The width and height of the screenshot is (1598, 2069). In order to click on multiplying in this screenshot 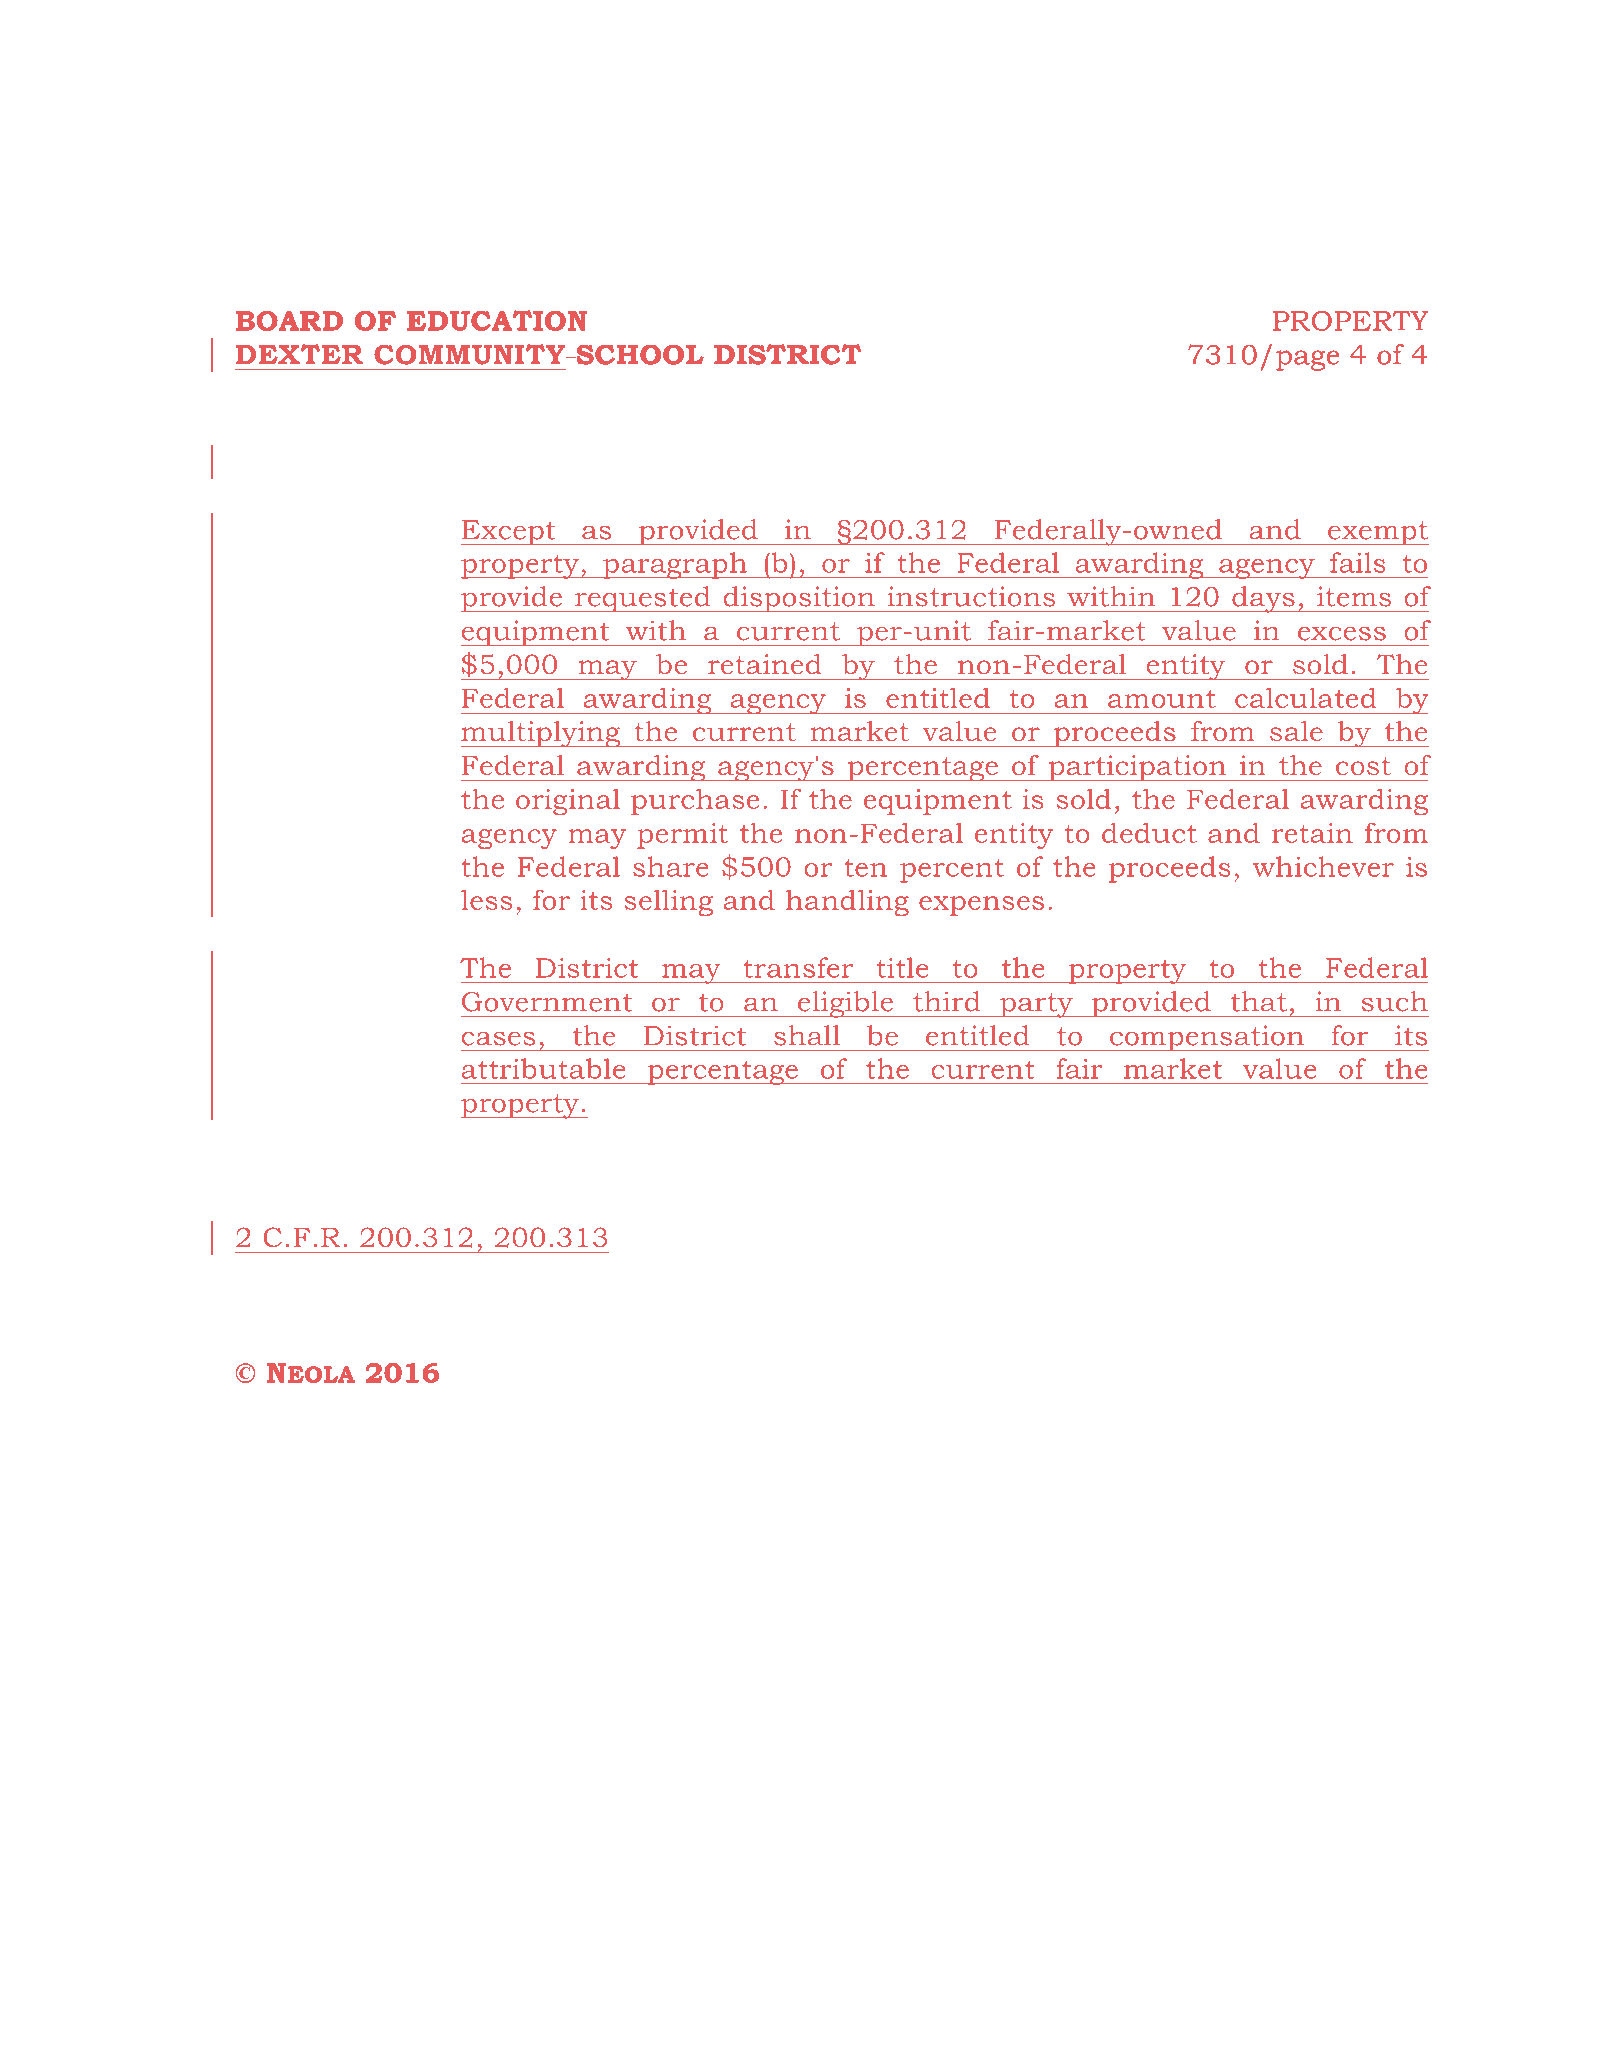, I will do `click(542, 734)`.
